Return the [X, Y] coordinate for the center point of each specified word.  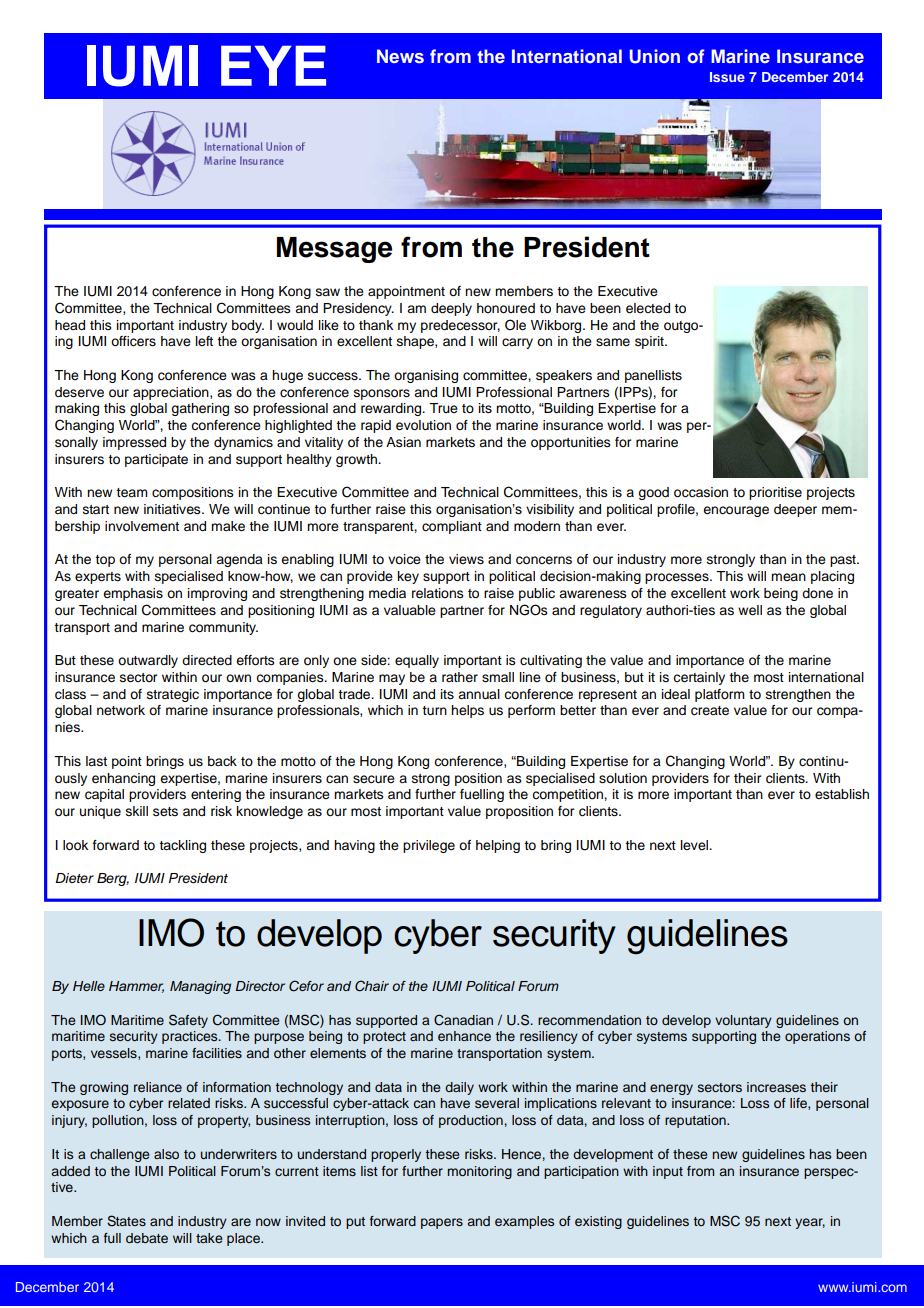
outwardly [148, 661]
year [810, 1223]
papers [442, 1223]
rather [460, 677]
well [750, 610]
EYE [273, 66]
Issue [727, 77]
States [126, 1221]
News [400, 56]
